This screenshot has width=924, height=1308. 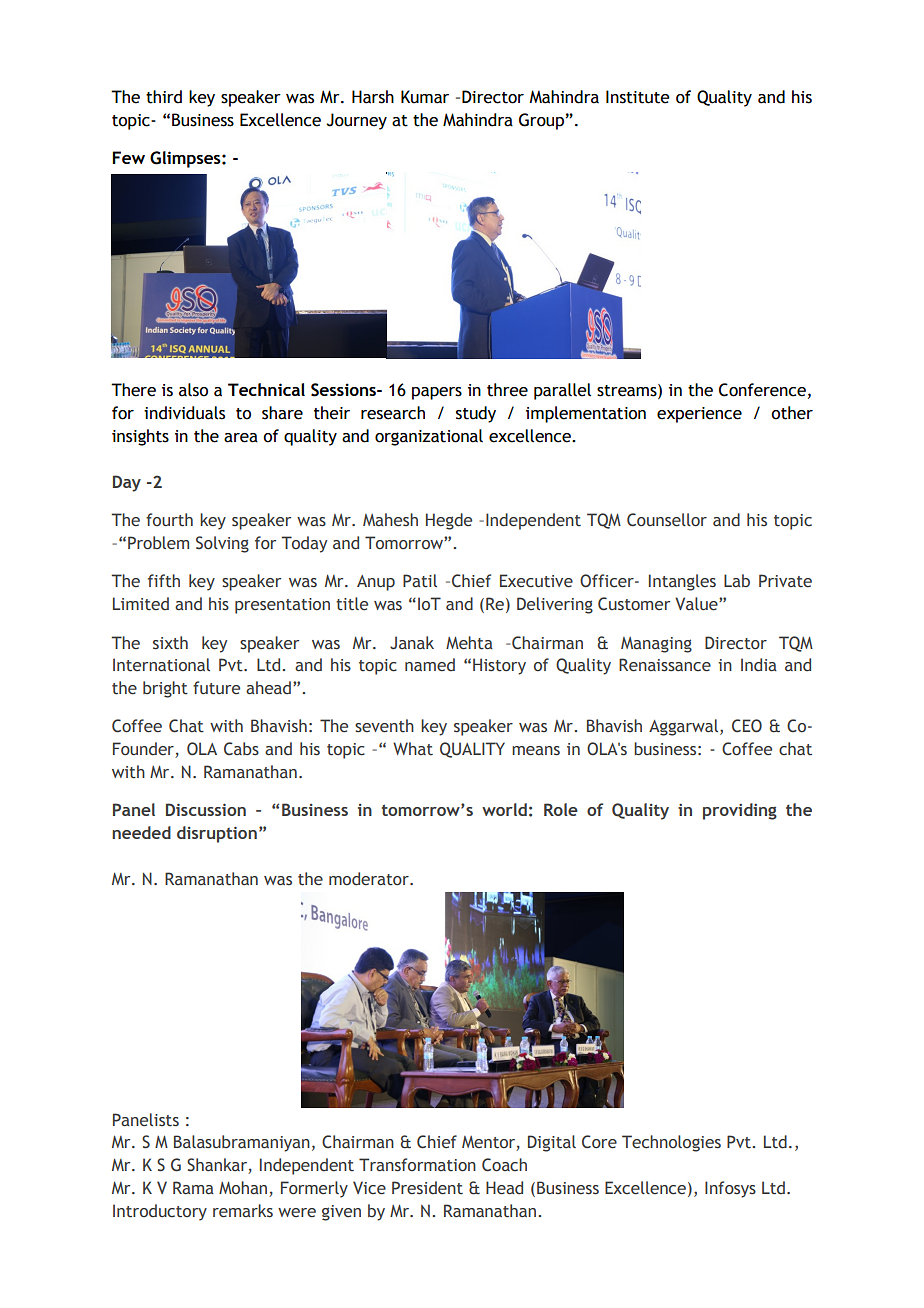 What do you see at coordinates (244, 1189) in the screenshot?
I see `Mohan` at bounding box center [244, 1189].
